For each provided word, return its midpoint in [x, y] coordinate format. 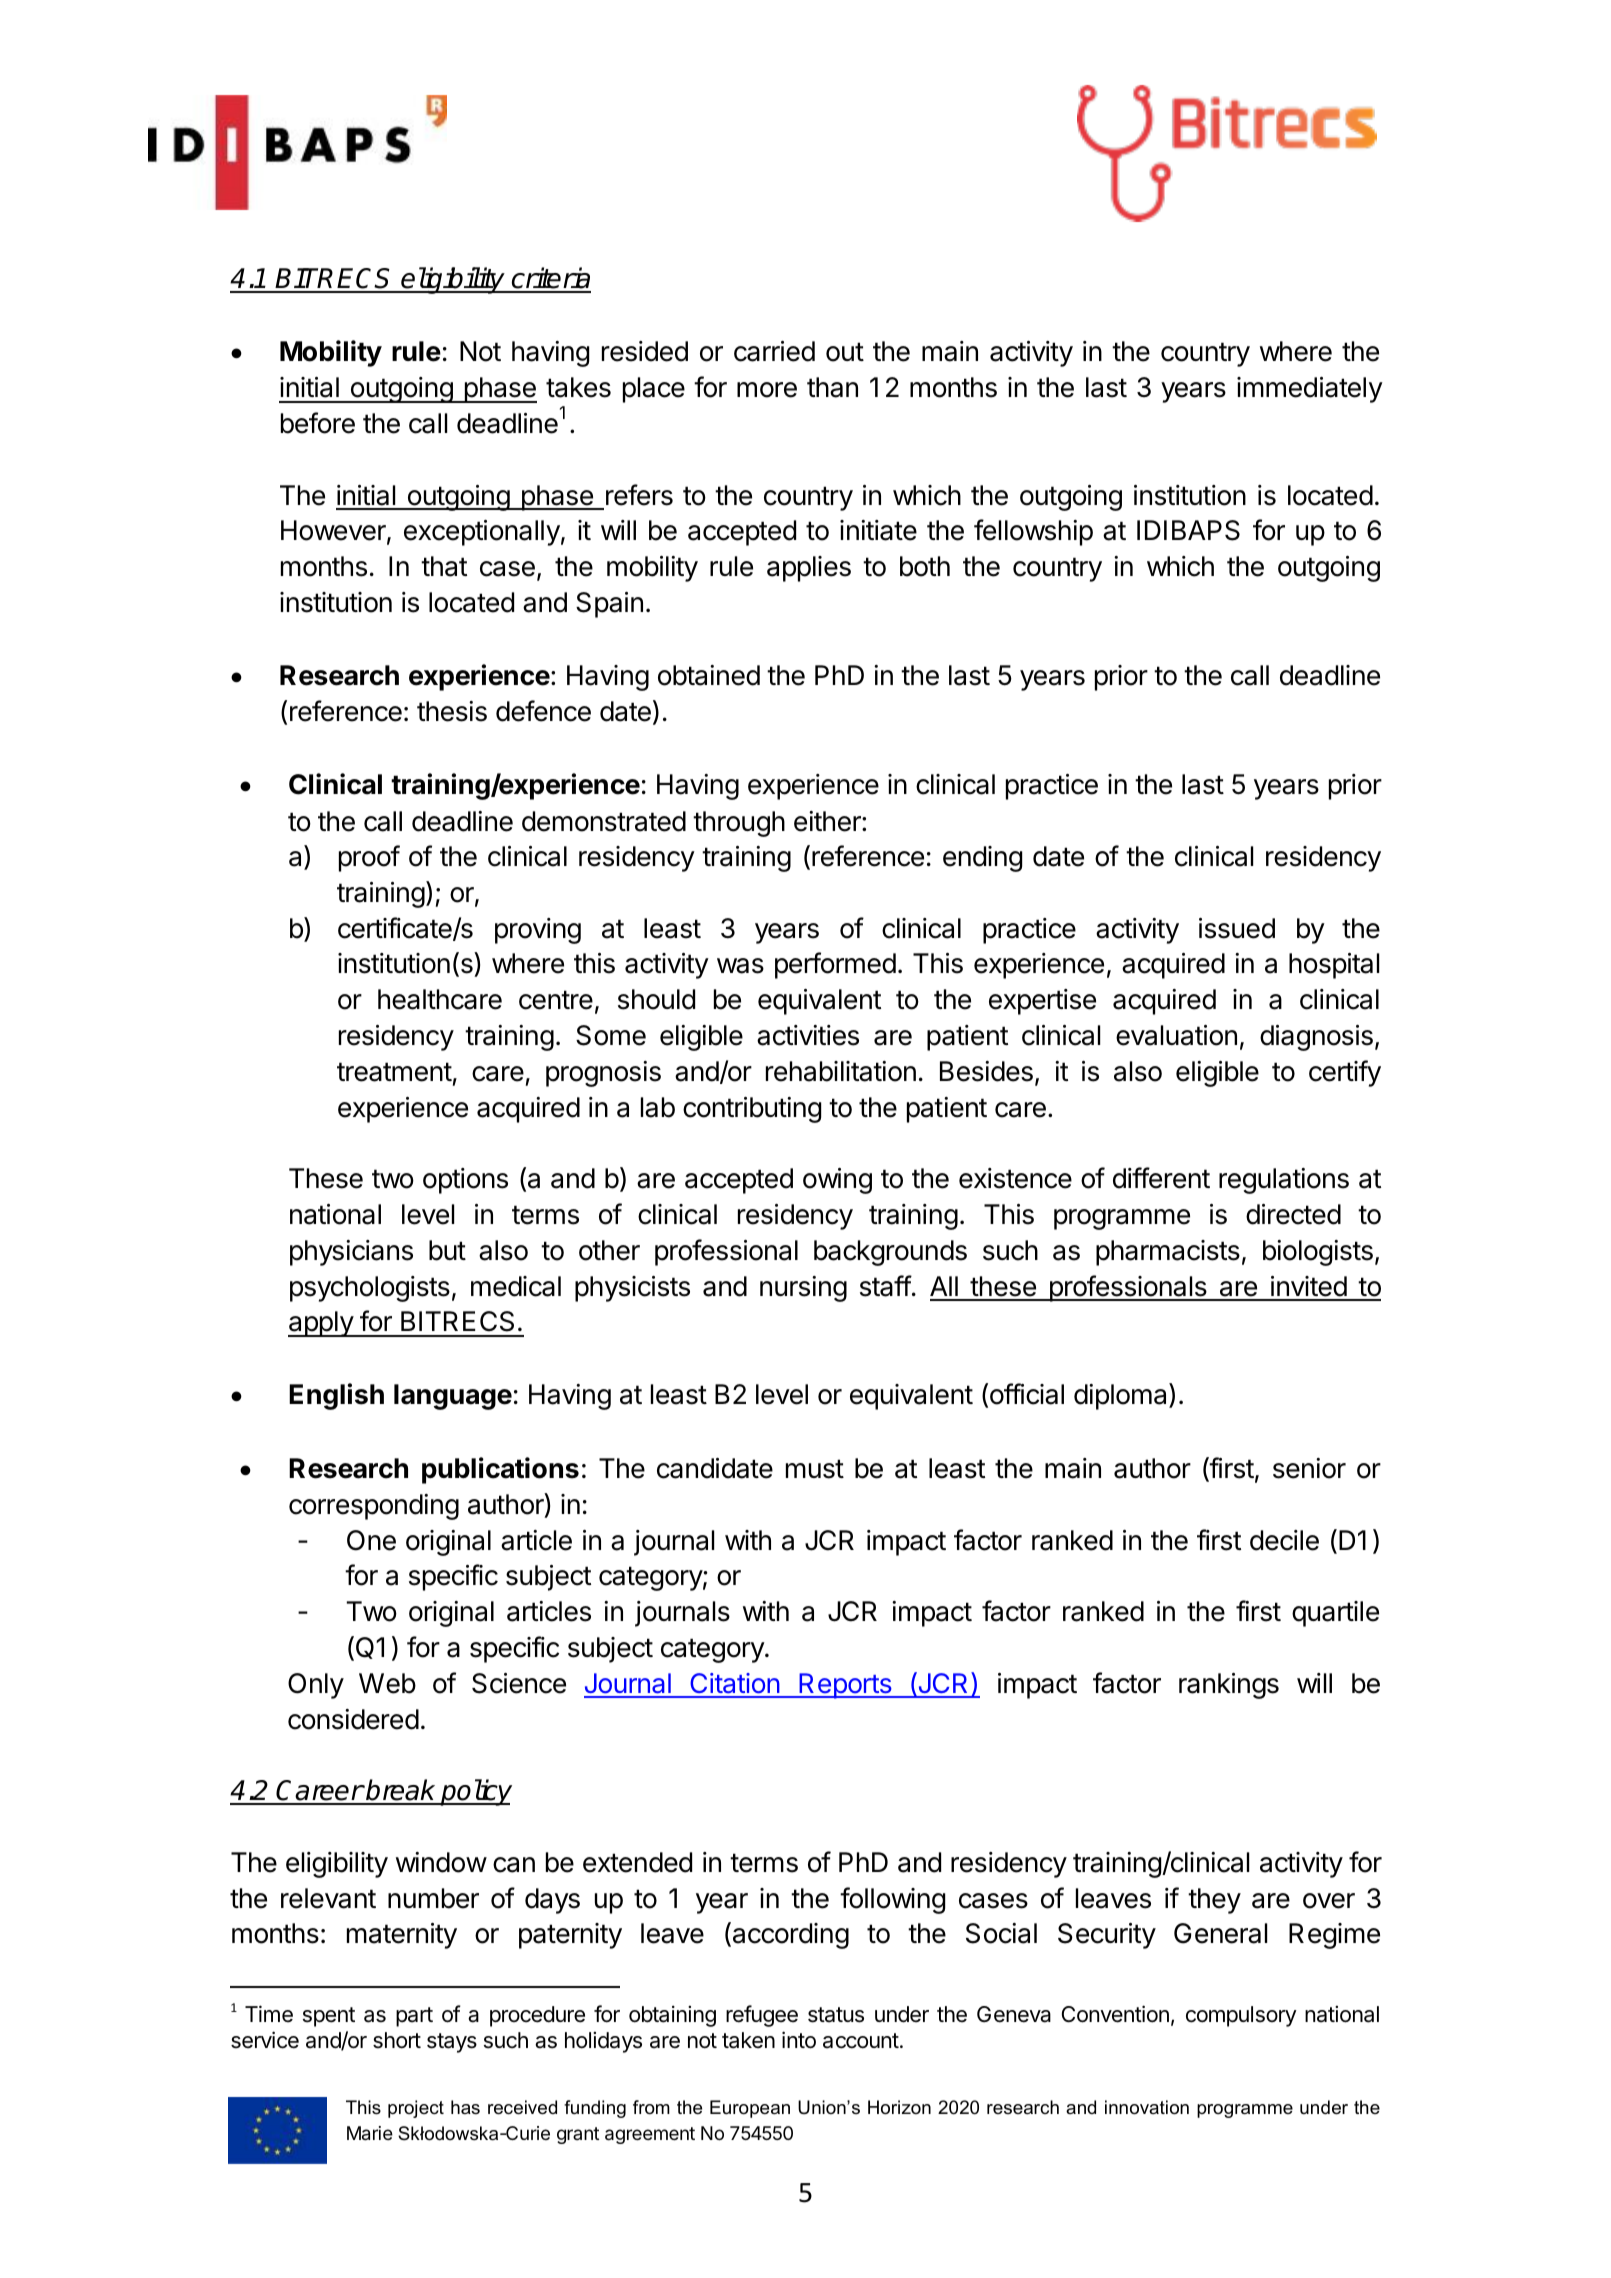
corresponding [374, 1507]
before [318, 423]
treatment [394, 1072]
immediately [1310, 390]
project [416, 2109]
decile [1284, 1540]
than [832, 387]
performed [835, 965]
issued [1237, 928]
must [815, 1469]
